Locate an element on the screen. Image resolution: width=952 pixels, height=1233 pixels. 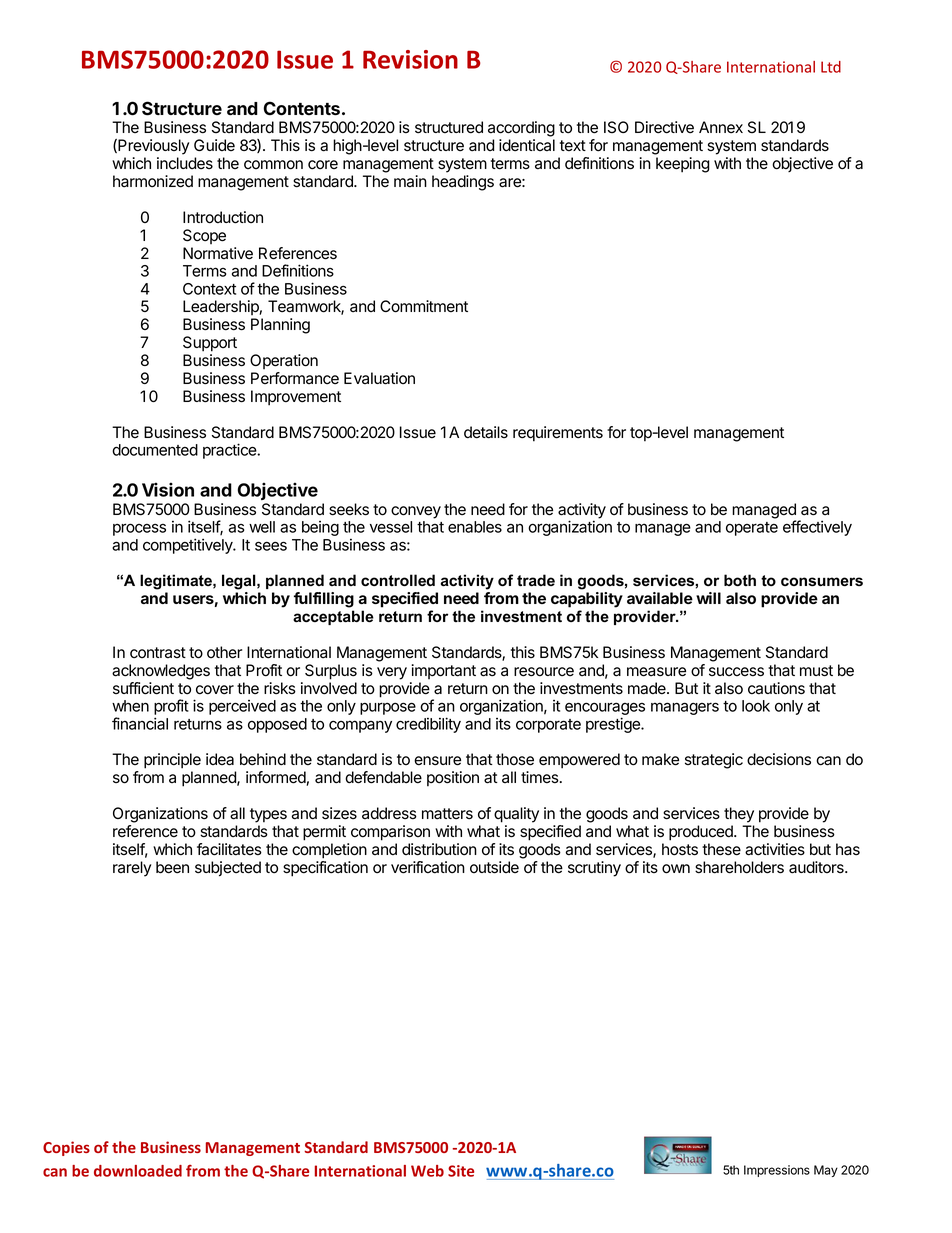
Guide is located at coordinates (214, 145).
